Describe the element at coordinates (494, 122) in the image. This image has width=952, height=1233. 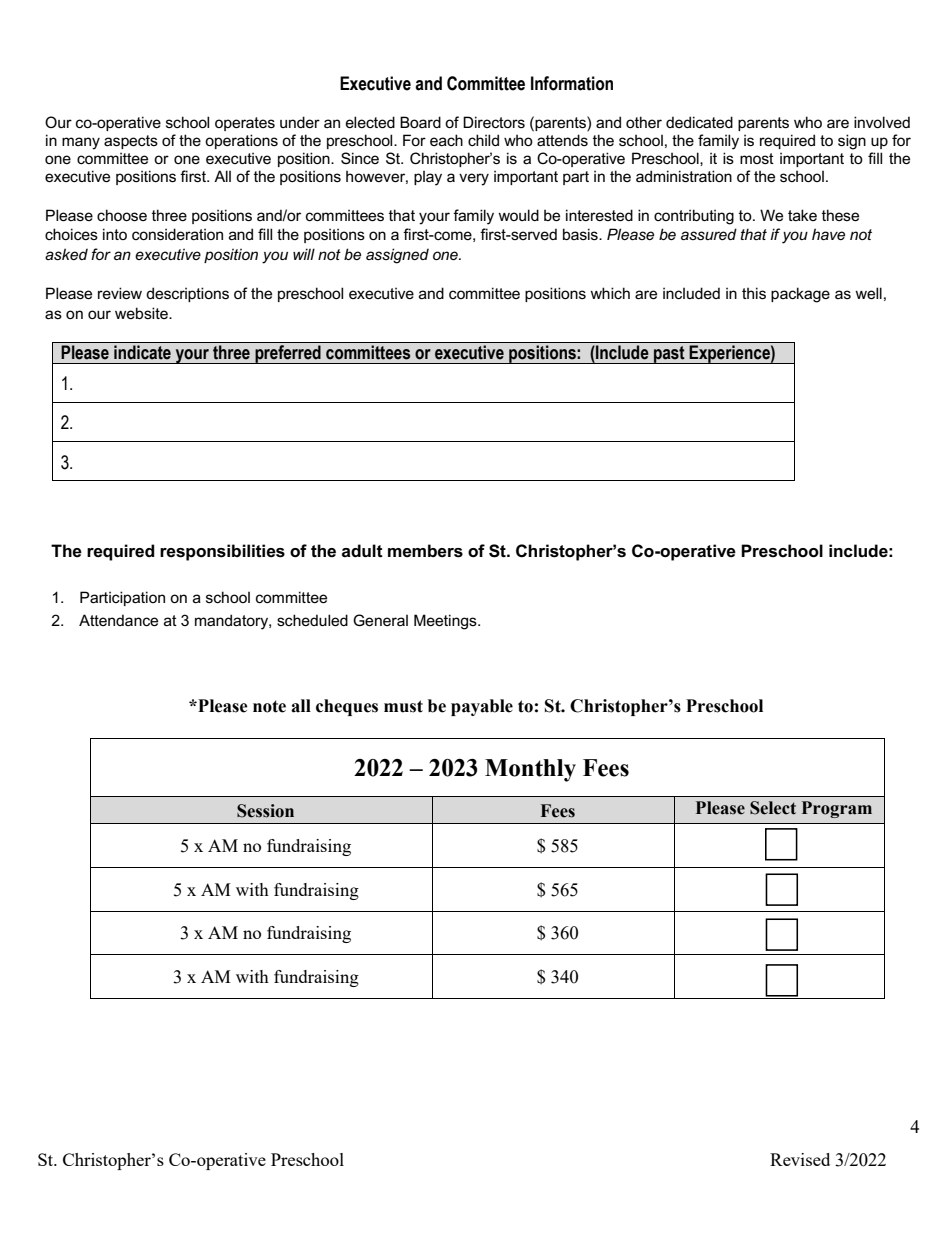
I see `Directors` at that location.
